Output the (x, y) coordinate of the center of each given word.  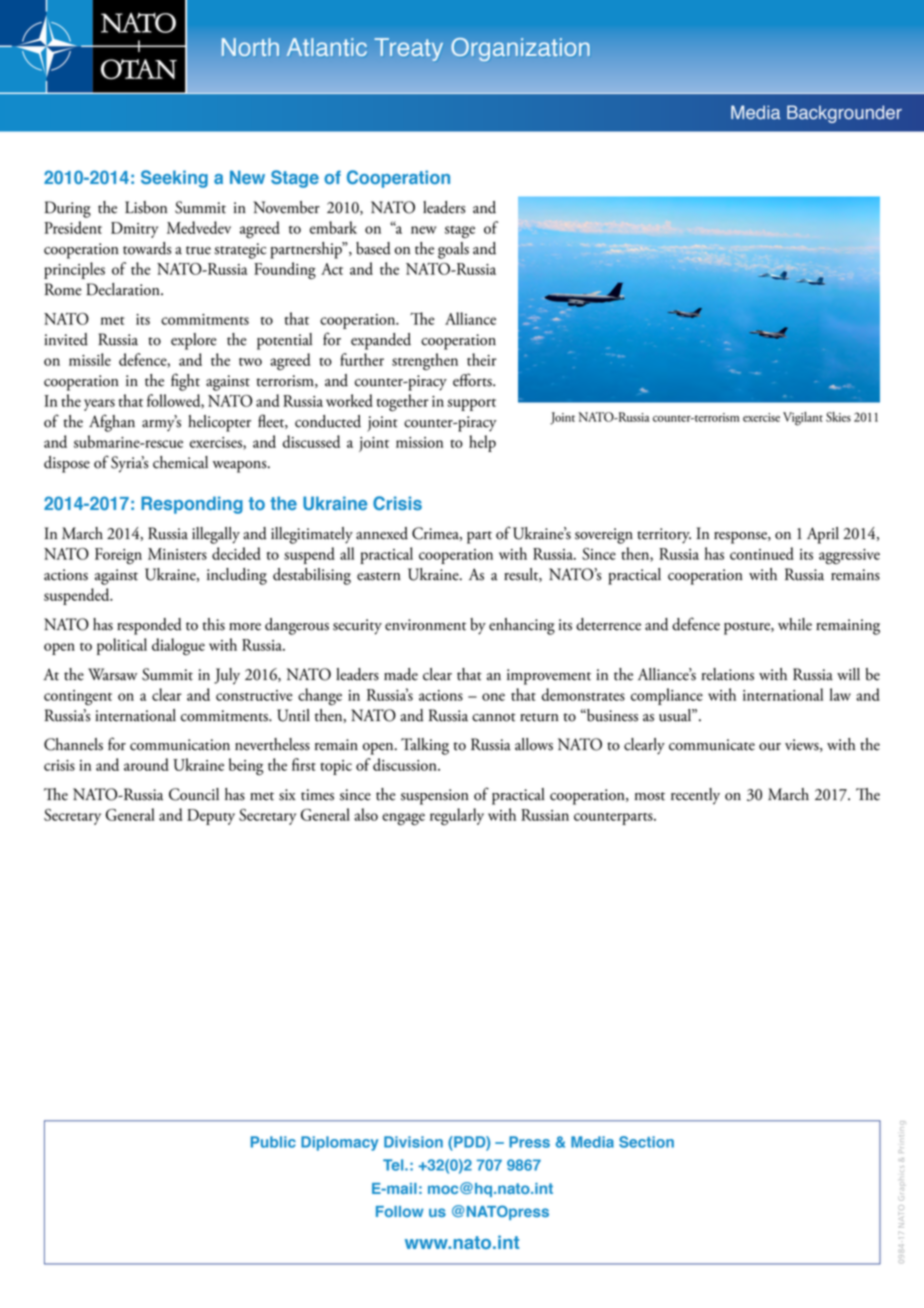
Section (646, 1142)
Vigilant (803, 419)
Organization (520, 49)
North (250, 47)
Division (413, 1142)
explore (193, 341)
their (482, 359)
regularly (457, 816)
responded (149, 626)
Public (273, 1142)
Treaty (409, 49)
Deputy (211, 817)
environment (425, 625)
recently (695, 796)
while (795, 624)
